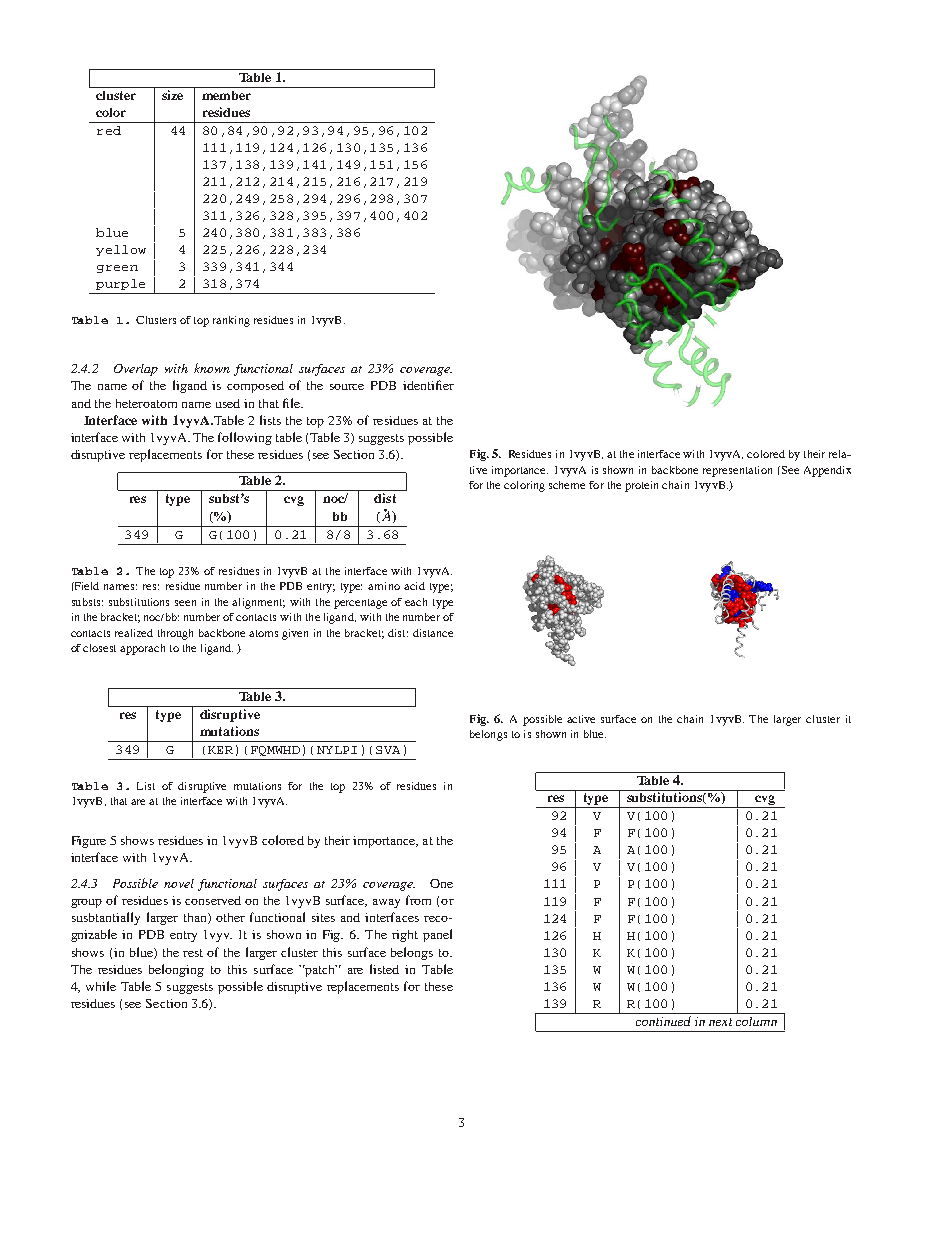 This page has width=952, height=1233. Describe the element at coordinates (737, 471) in the page. I see `representation` at that location.
